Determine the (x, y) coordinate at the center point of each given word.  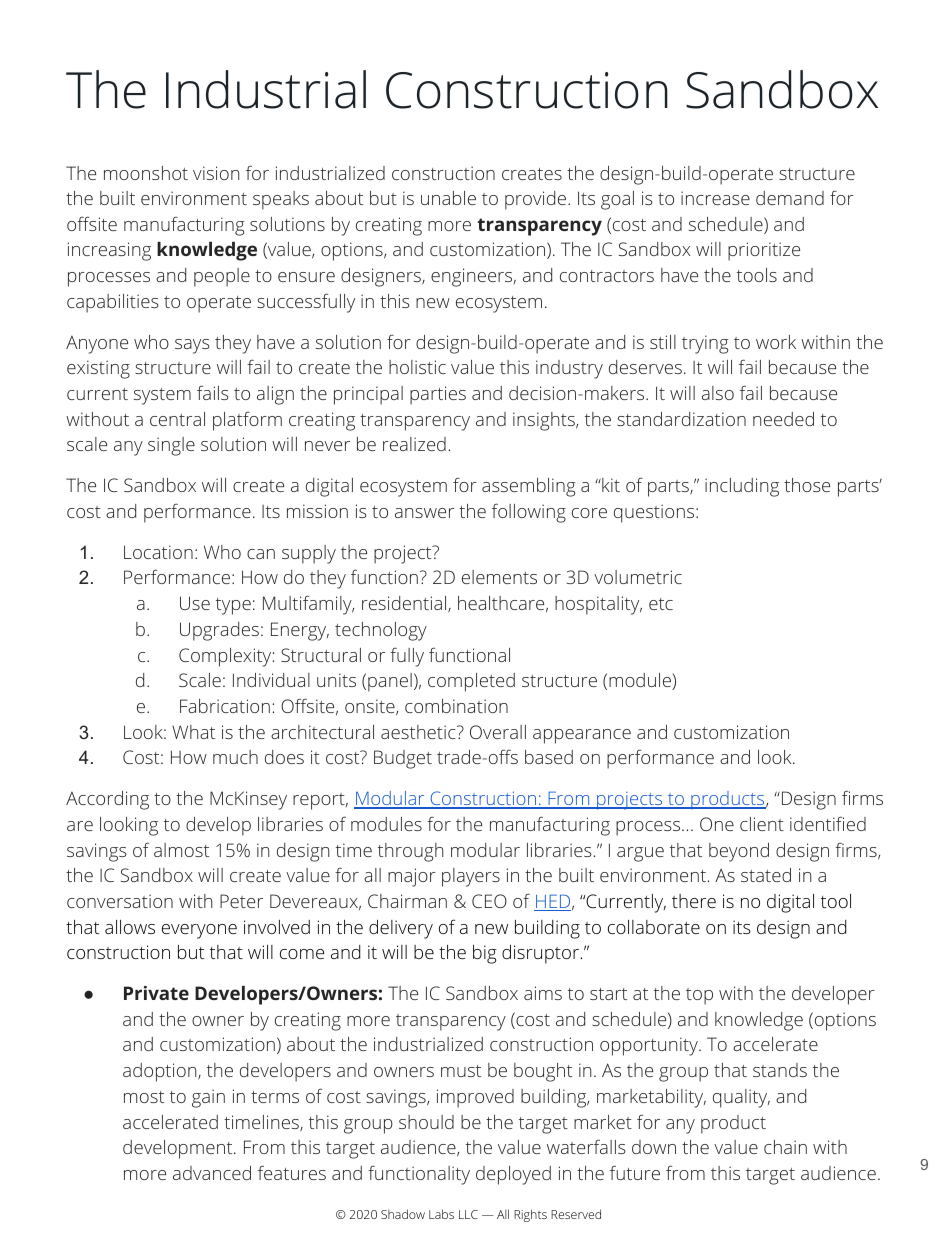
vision (216, 173)
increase (715, 198)
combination (456, 706)
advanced (212, 1173)
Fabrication (225, 706)
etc (661, 604)
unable (448, 198)
